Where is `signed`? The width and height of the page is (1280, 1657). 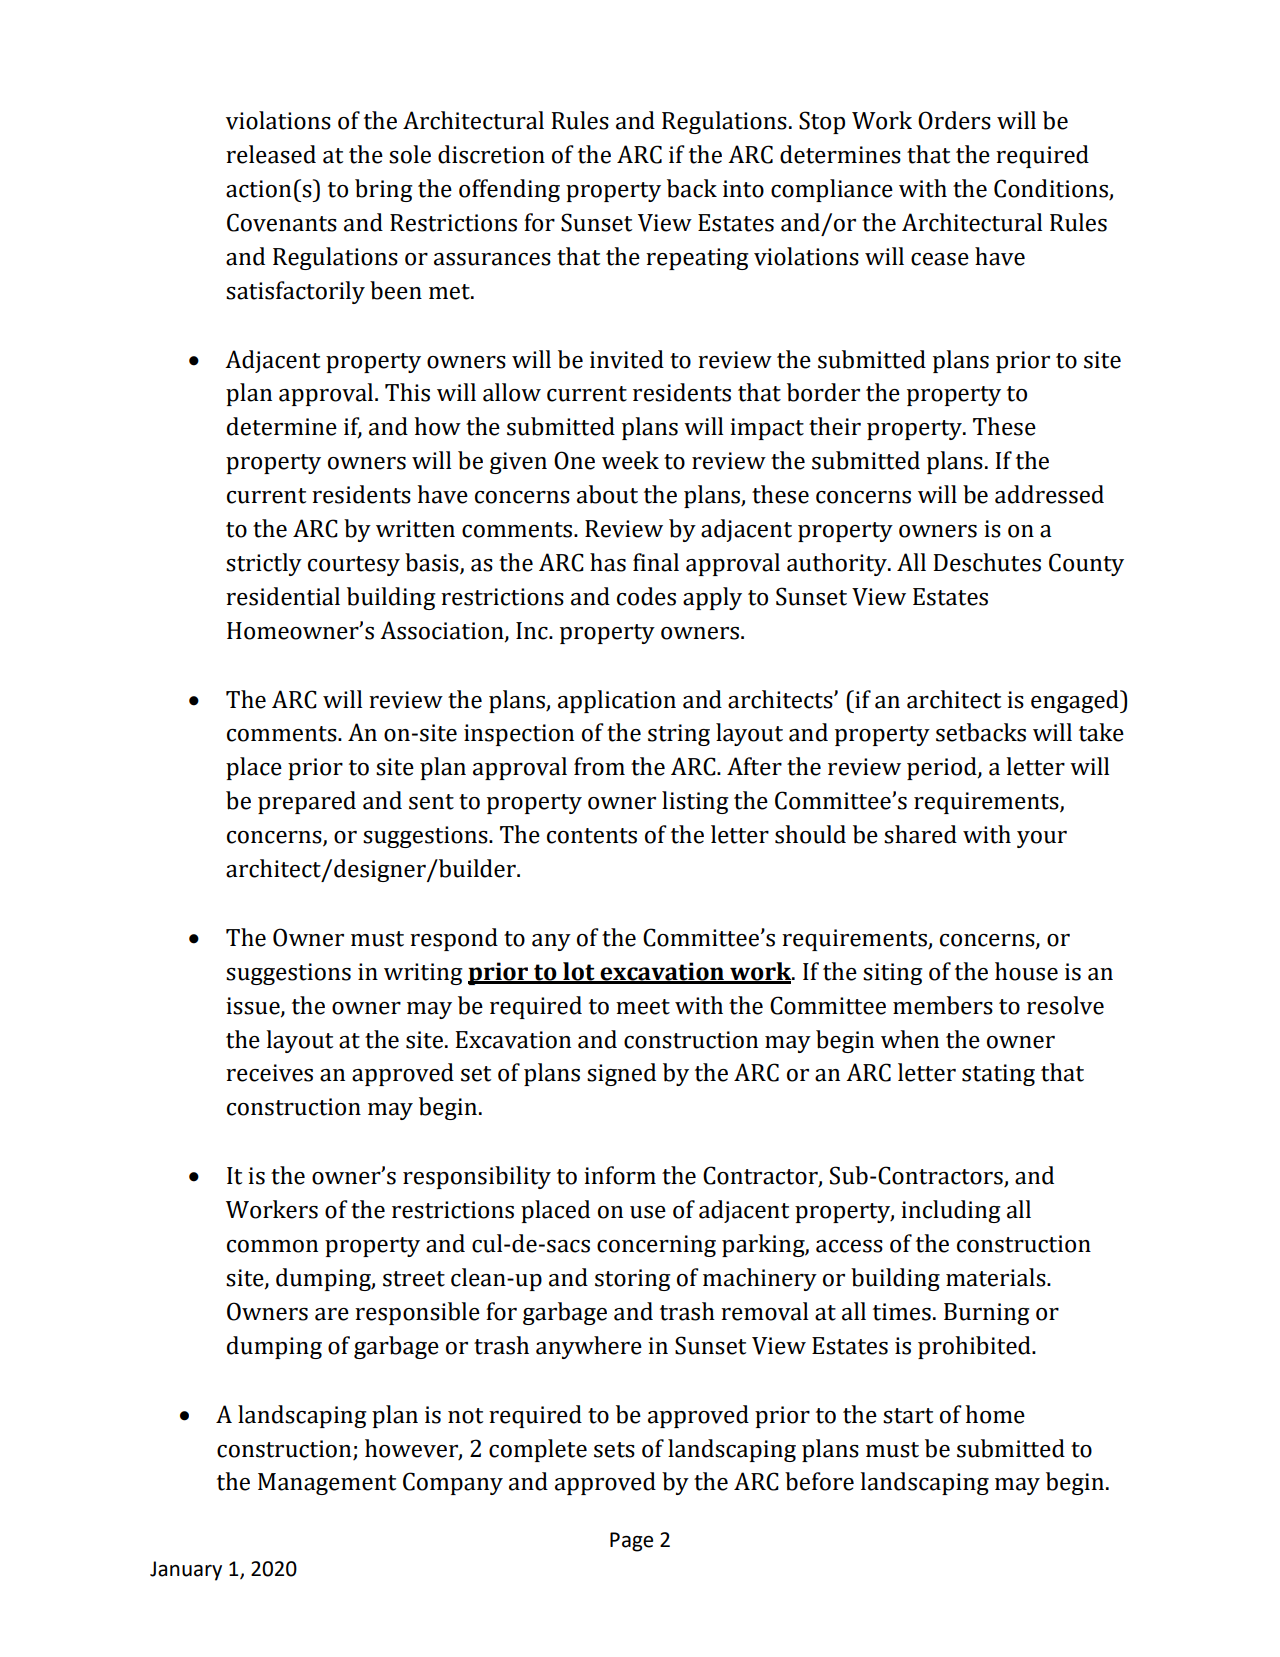
signed is located at coordinates (621, 1074).
